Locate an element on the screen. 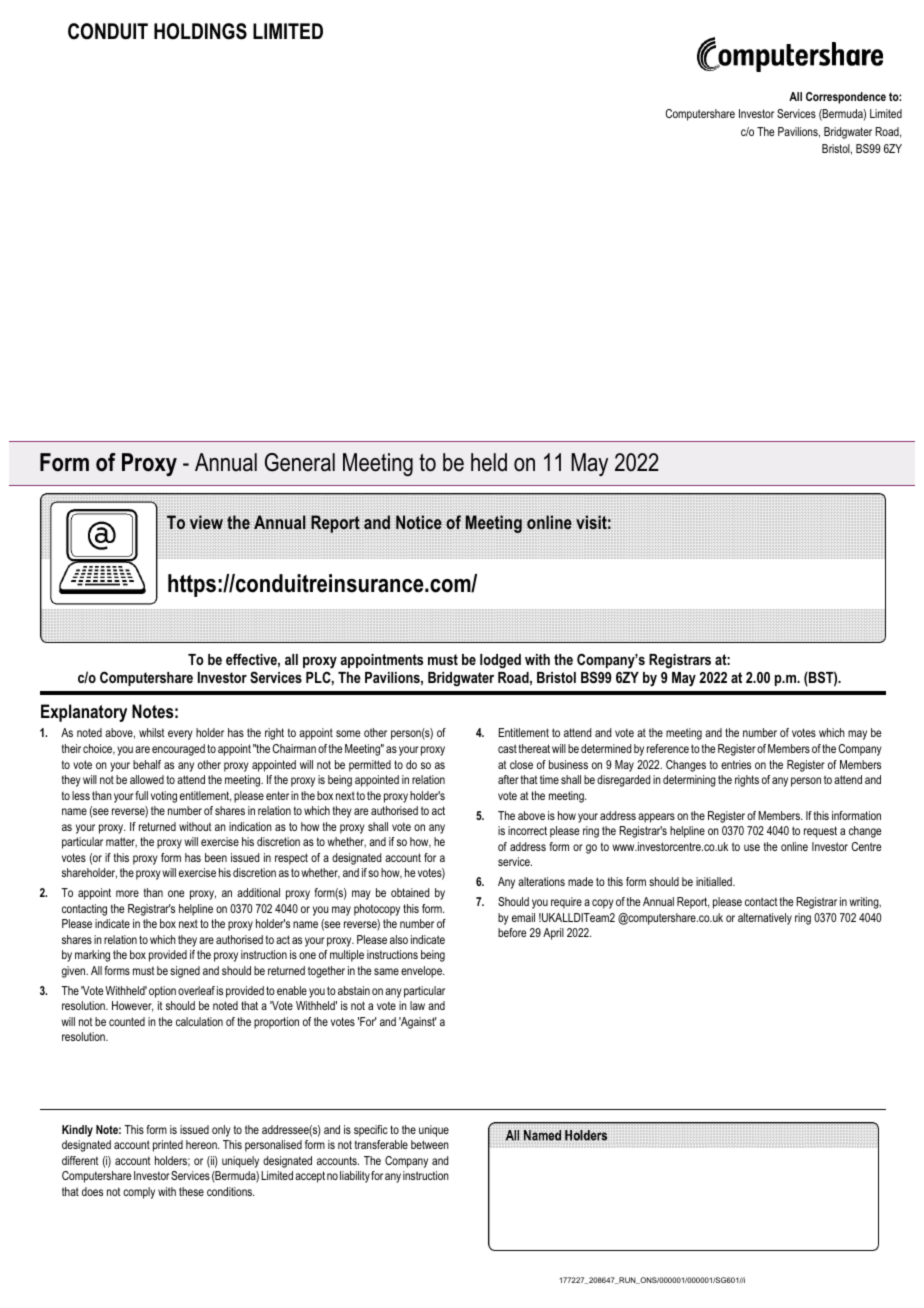 Image resolution: width=924 pixels, height=1308 pixels. HOLDINGS is located at coordinates (200, 31).
